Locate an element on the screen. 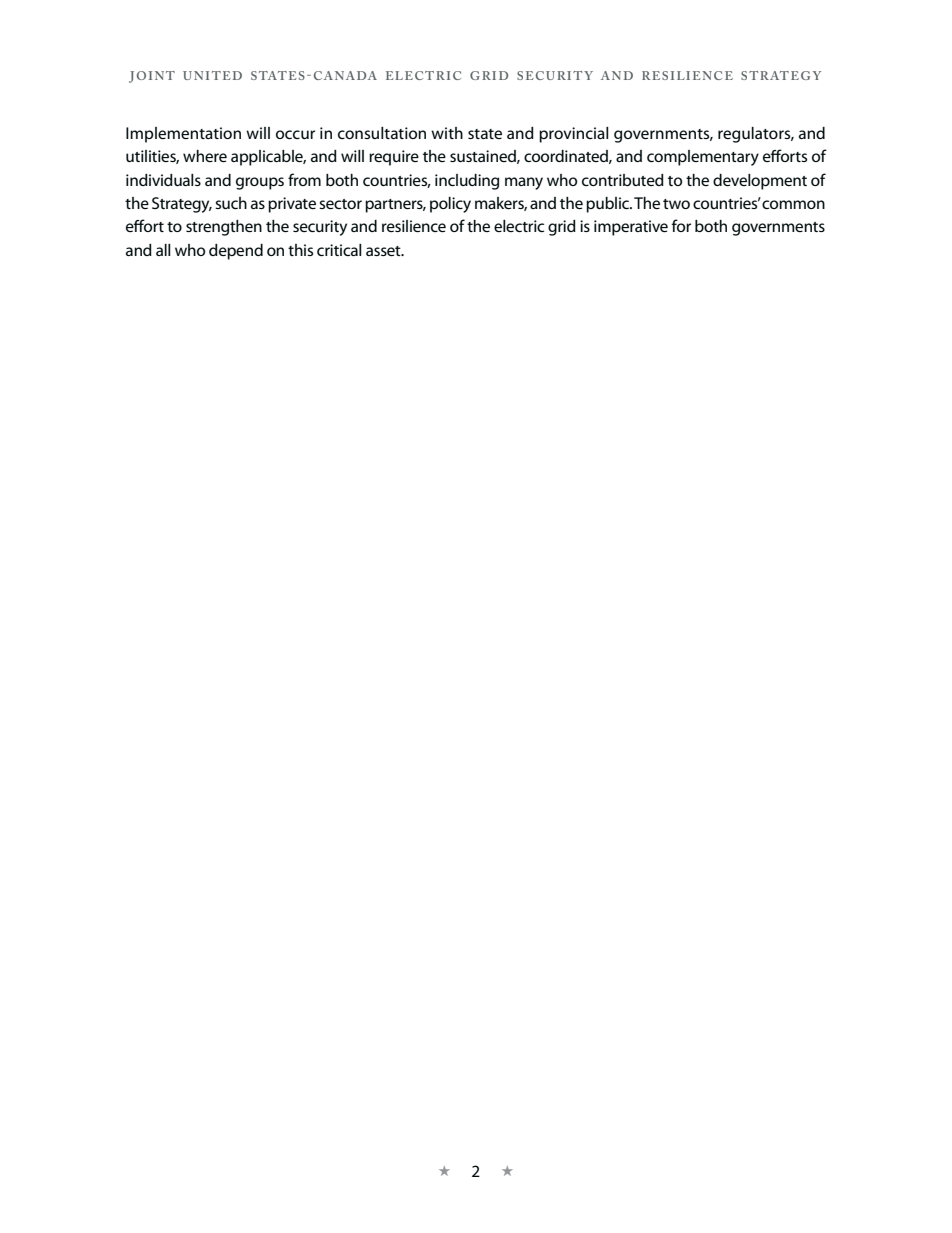 The width and height of the screenshot is (952, 1233). groups is located at coordinates (260, 183).
